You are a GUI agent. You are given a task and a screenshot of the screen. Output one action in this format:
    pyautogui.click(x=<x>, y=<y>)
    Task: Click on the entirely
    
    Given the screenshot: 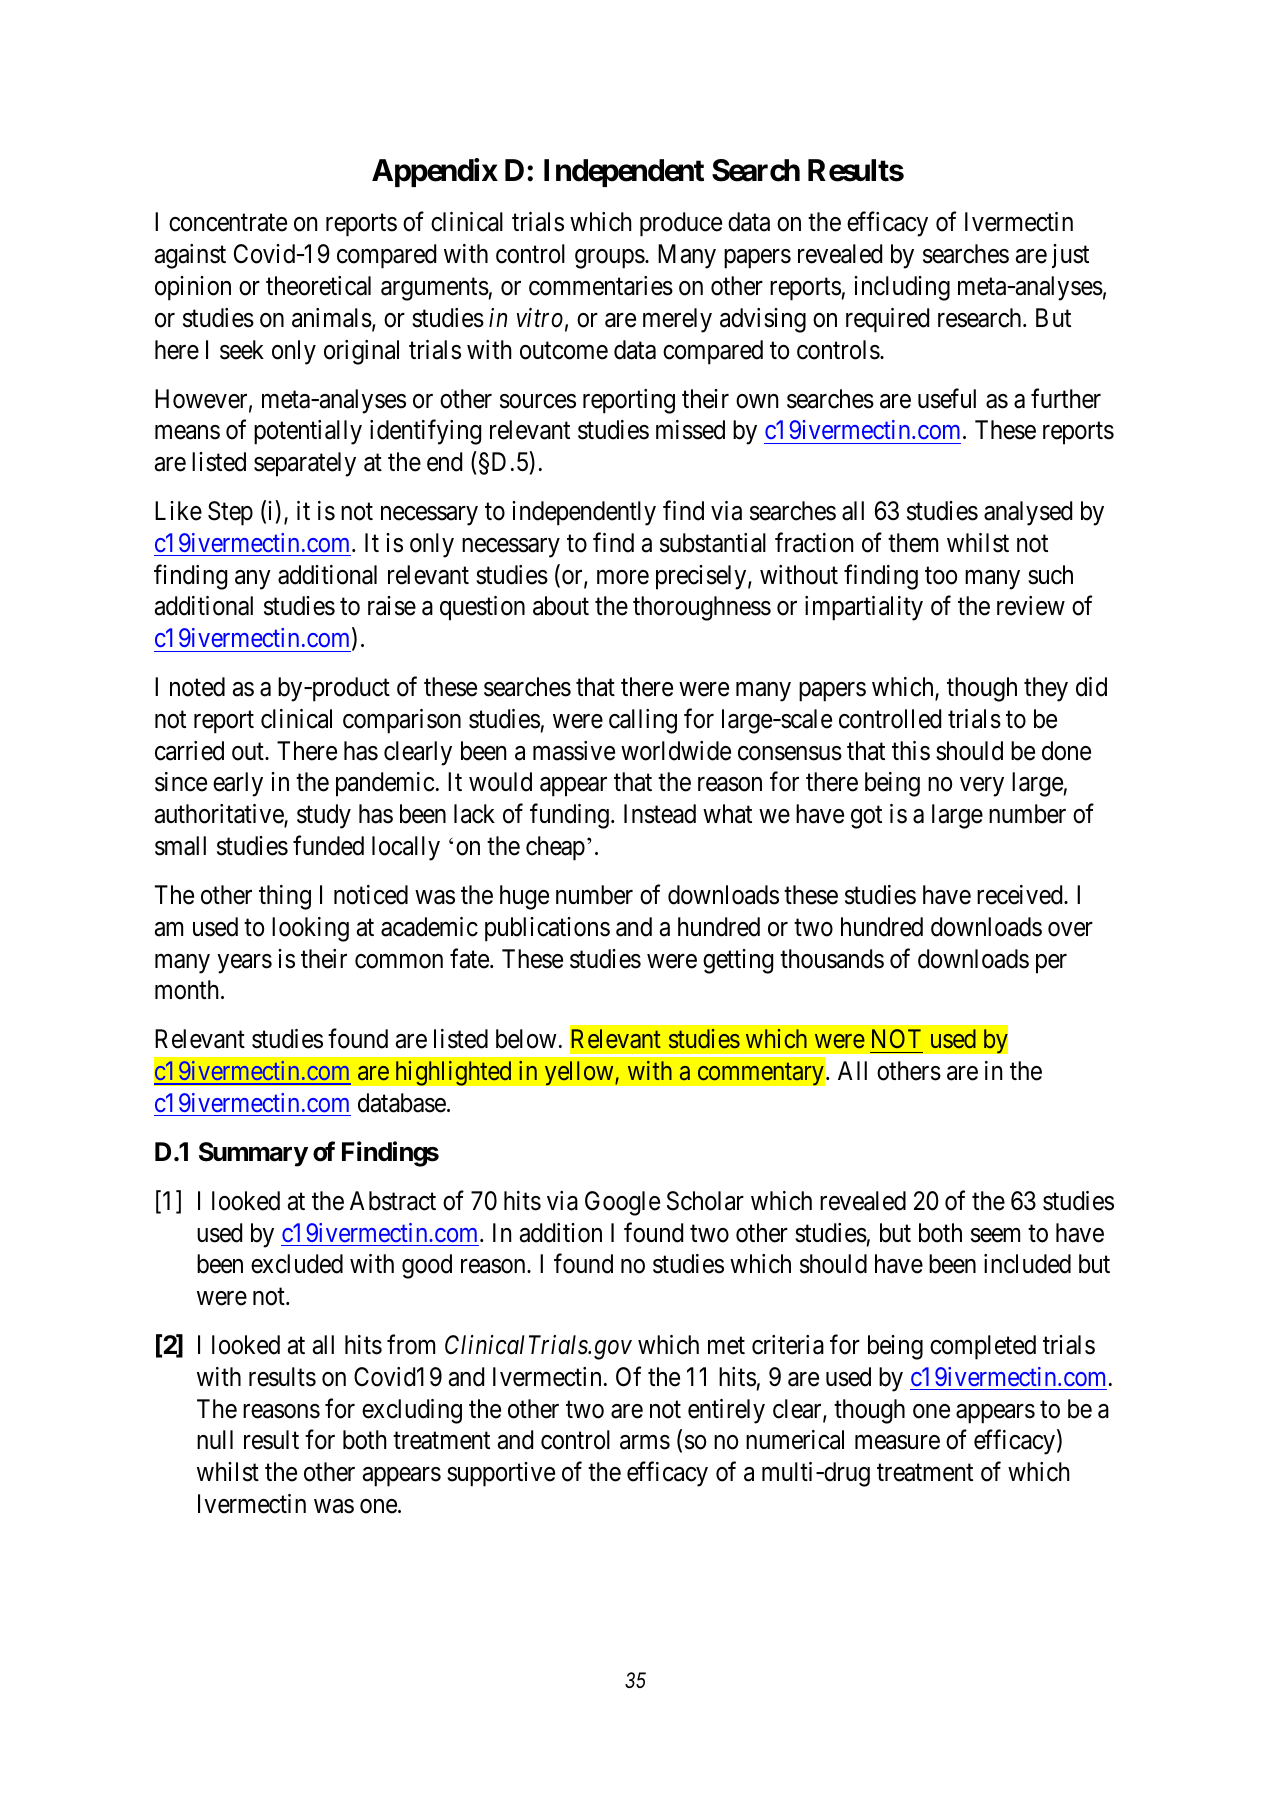 What is the action you would take?
    pyautogui.click(x=726, y=1411)
